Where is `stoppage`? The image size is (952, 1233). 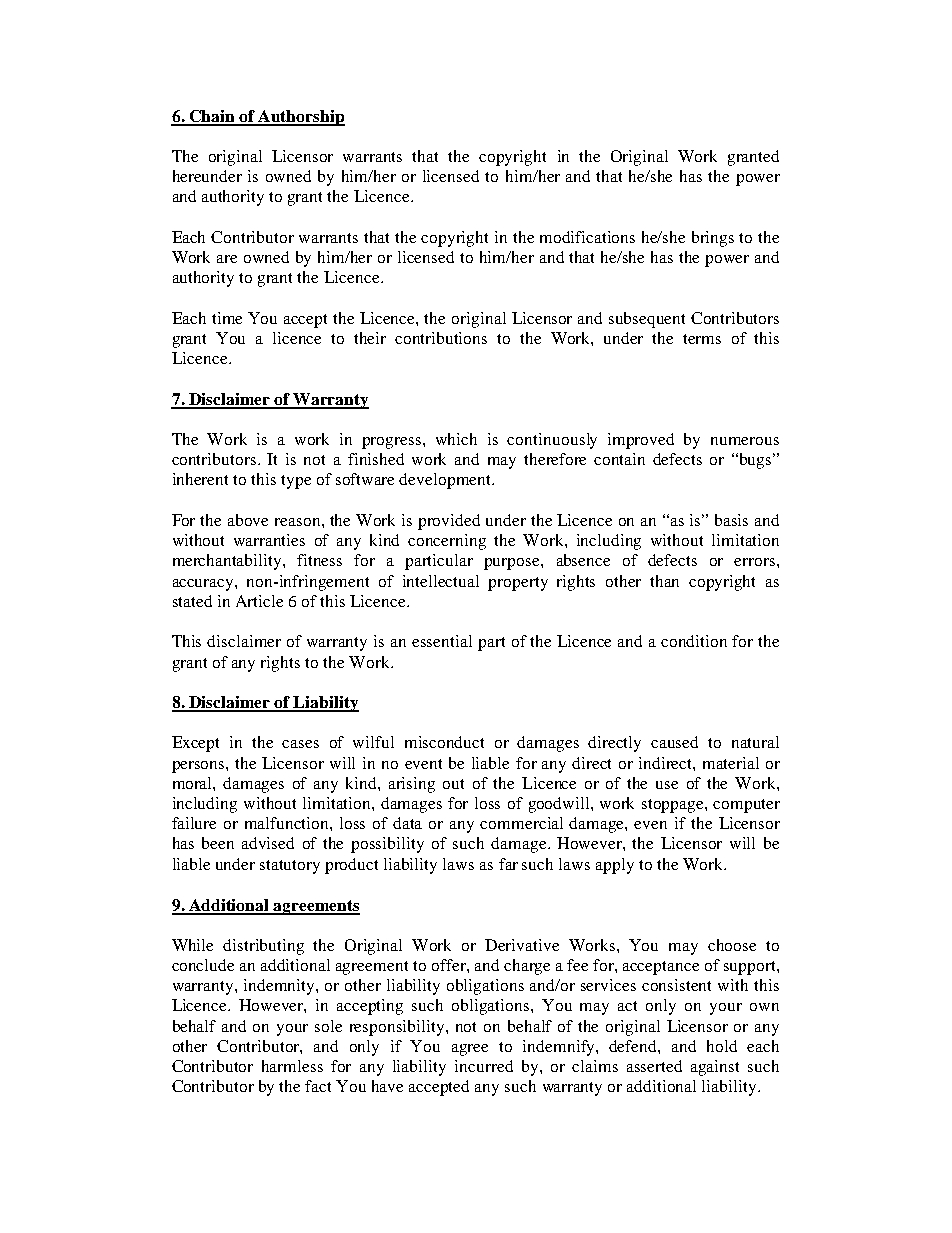 stoppage is located at coordinates (674, 806).
